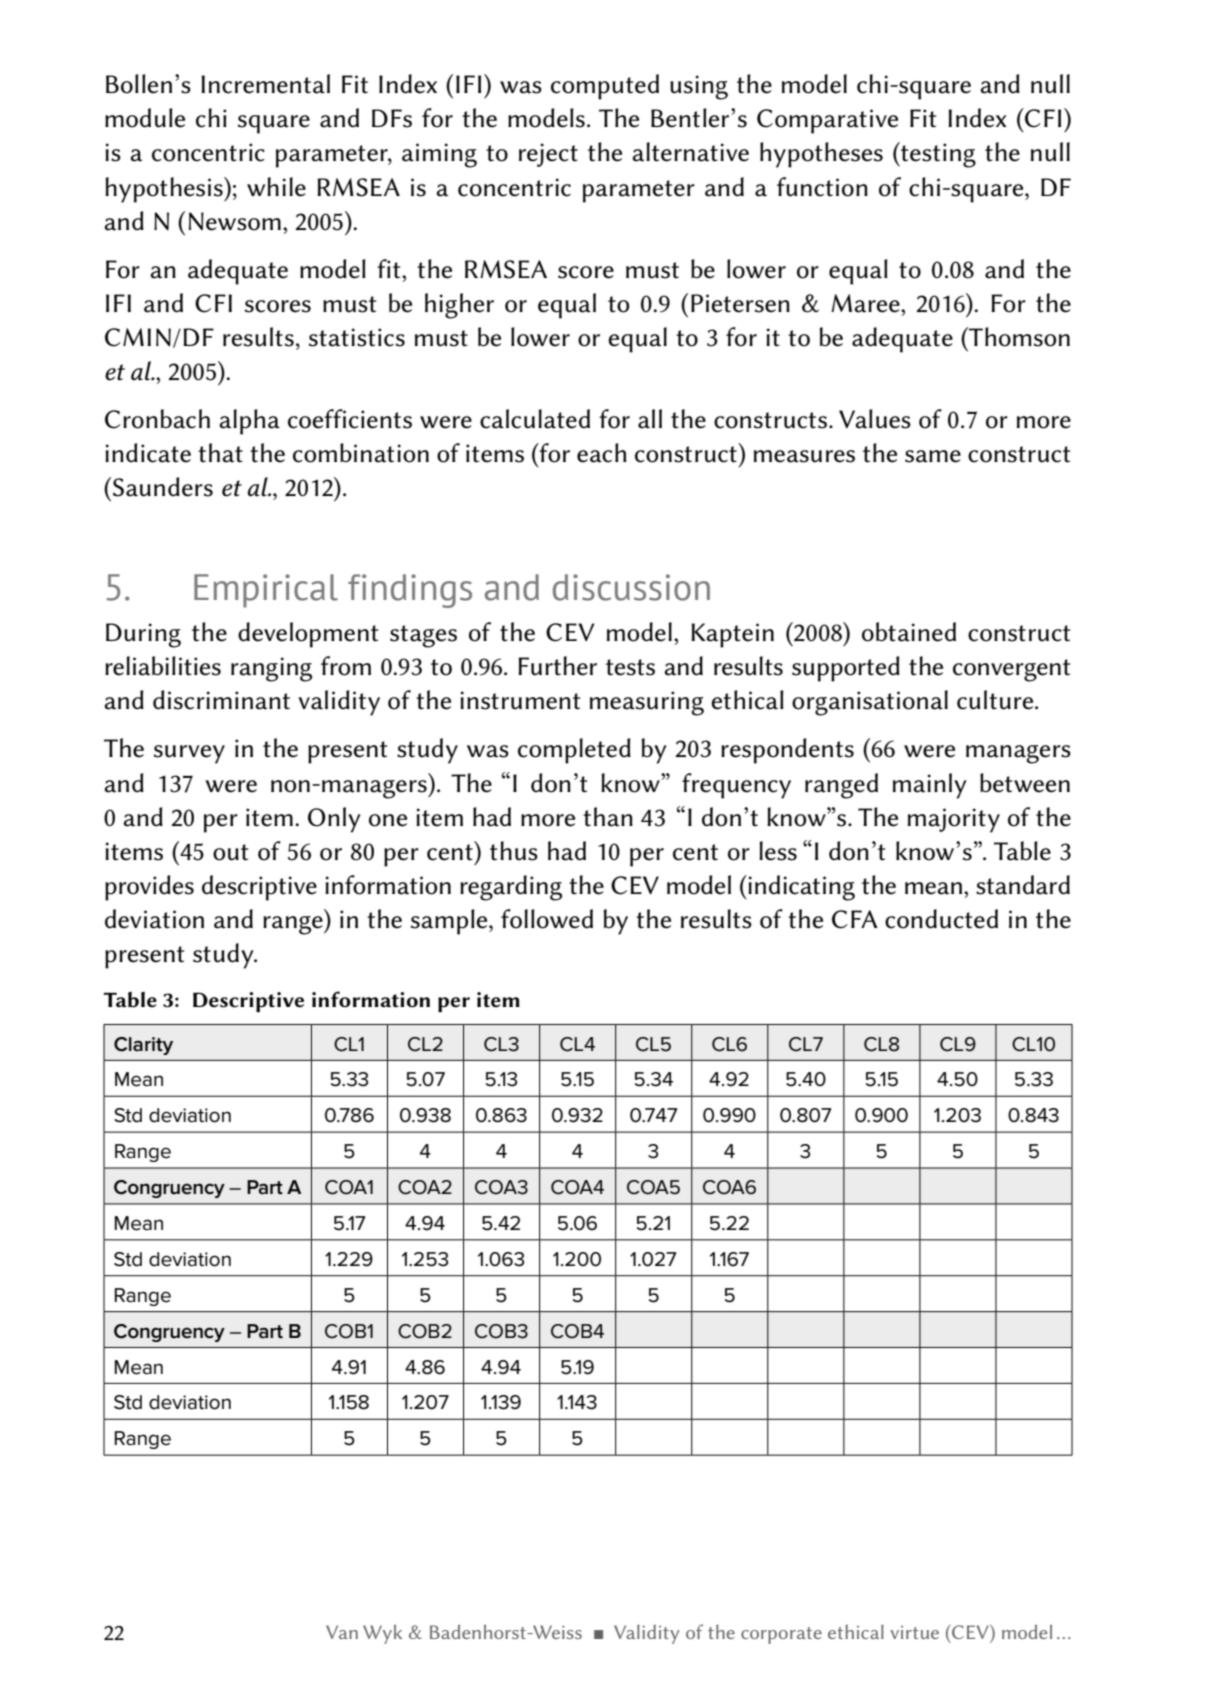  I want to click on discussion, so click(631, 587).
